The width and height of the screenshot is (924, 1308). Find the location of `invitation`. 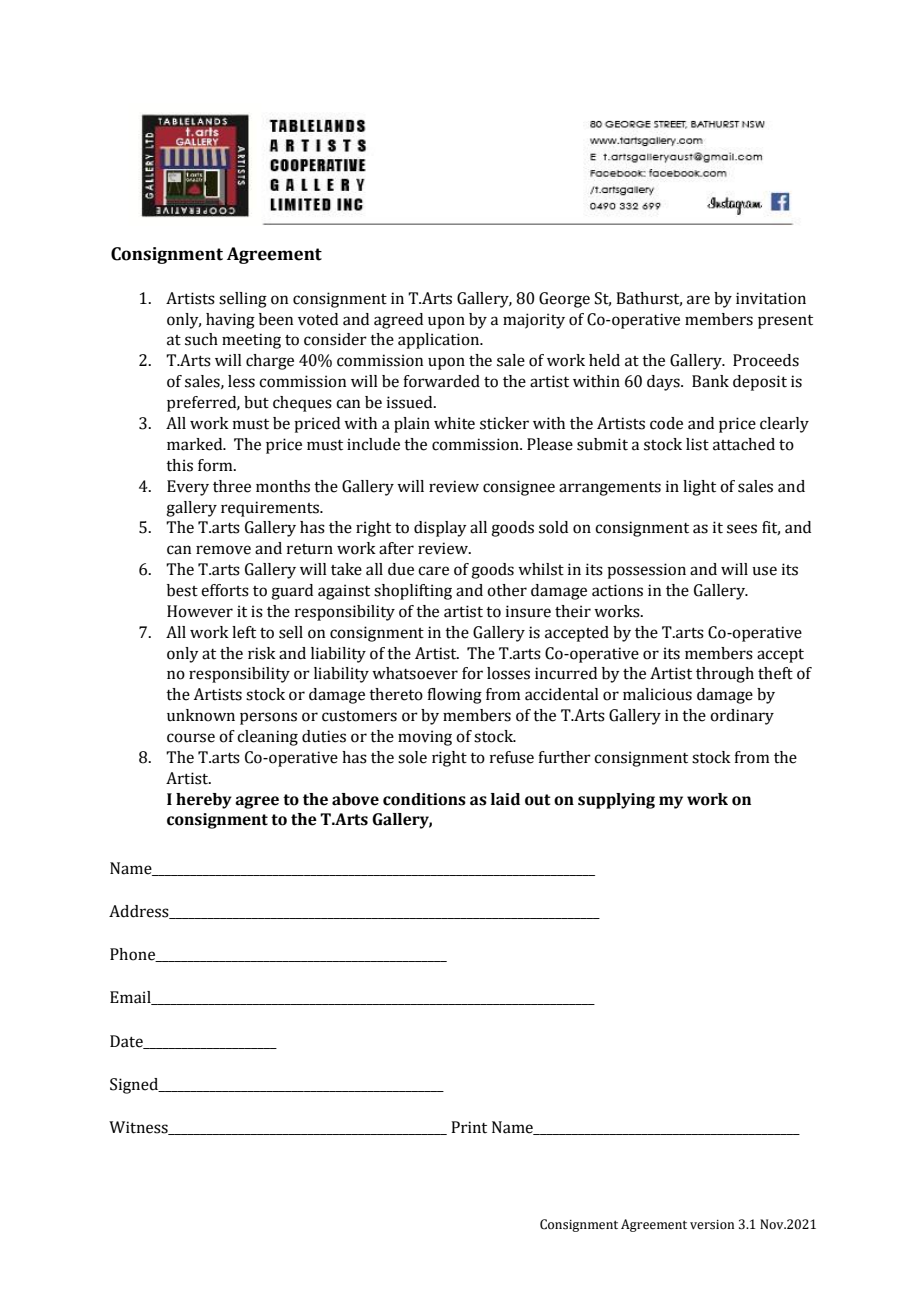

invitation is located at coordinates (771, 298).
